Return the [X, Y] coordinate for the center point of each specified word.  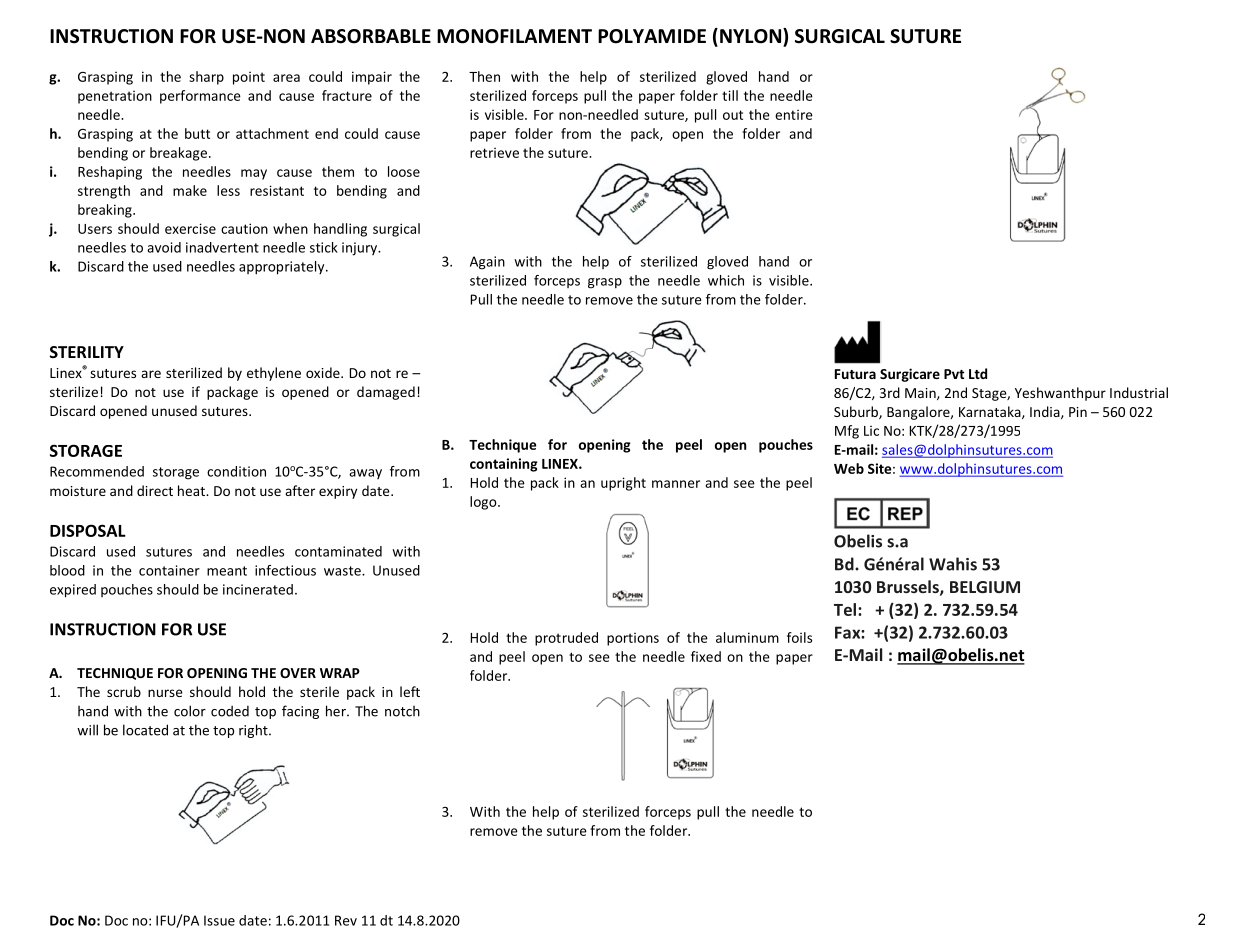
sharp [206, 78]
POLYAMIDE [652, 36]
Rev [346, 920]
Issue [219, 920]
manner [676, 484]
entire [794, 115]
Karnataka [991, 412]
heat [192, 490]
